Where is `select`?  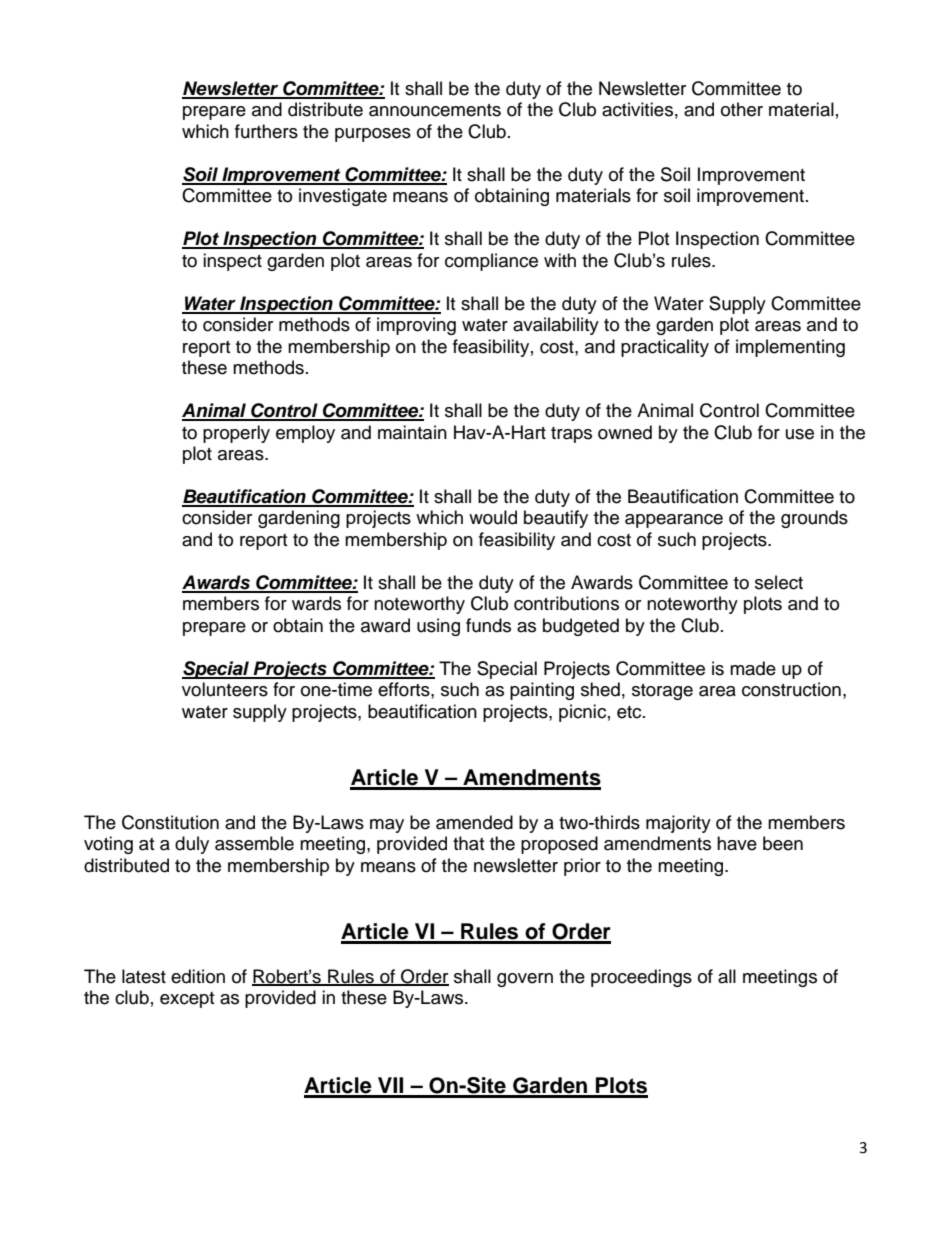
select is located at coordinates (779, 582).
